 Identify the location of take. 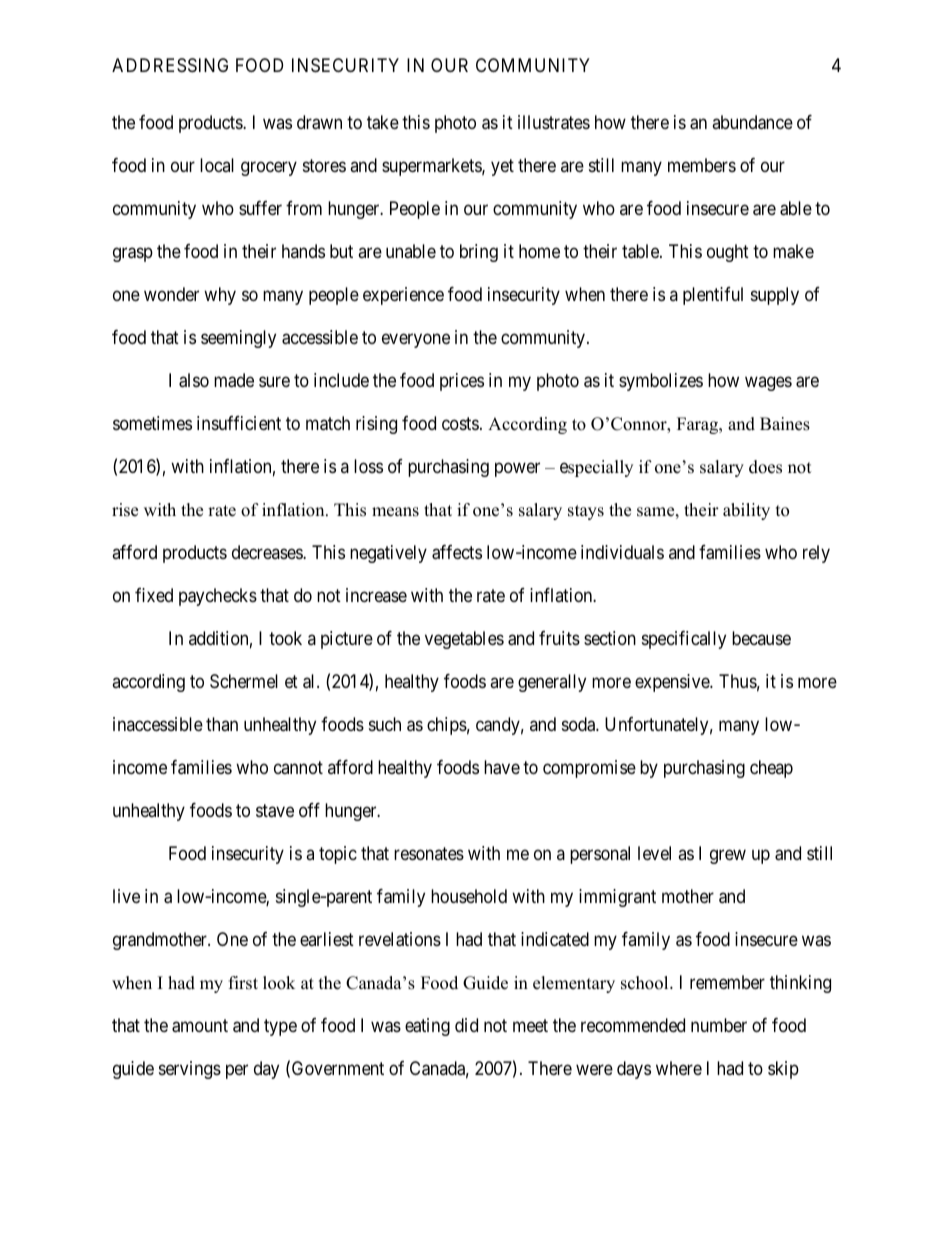
(383, 122).
